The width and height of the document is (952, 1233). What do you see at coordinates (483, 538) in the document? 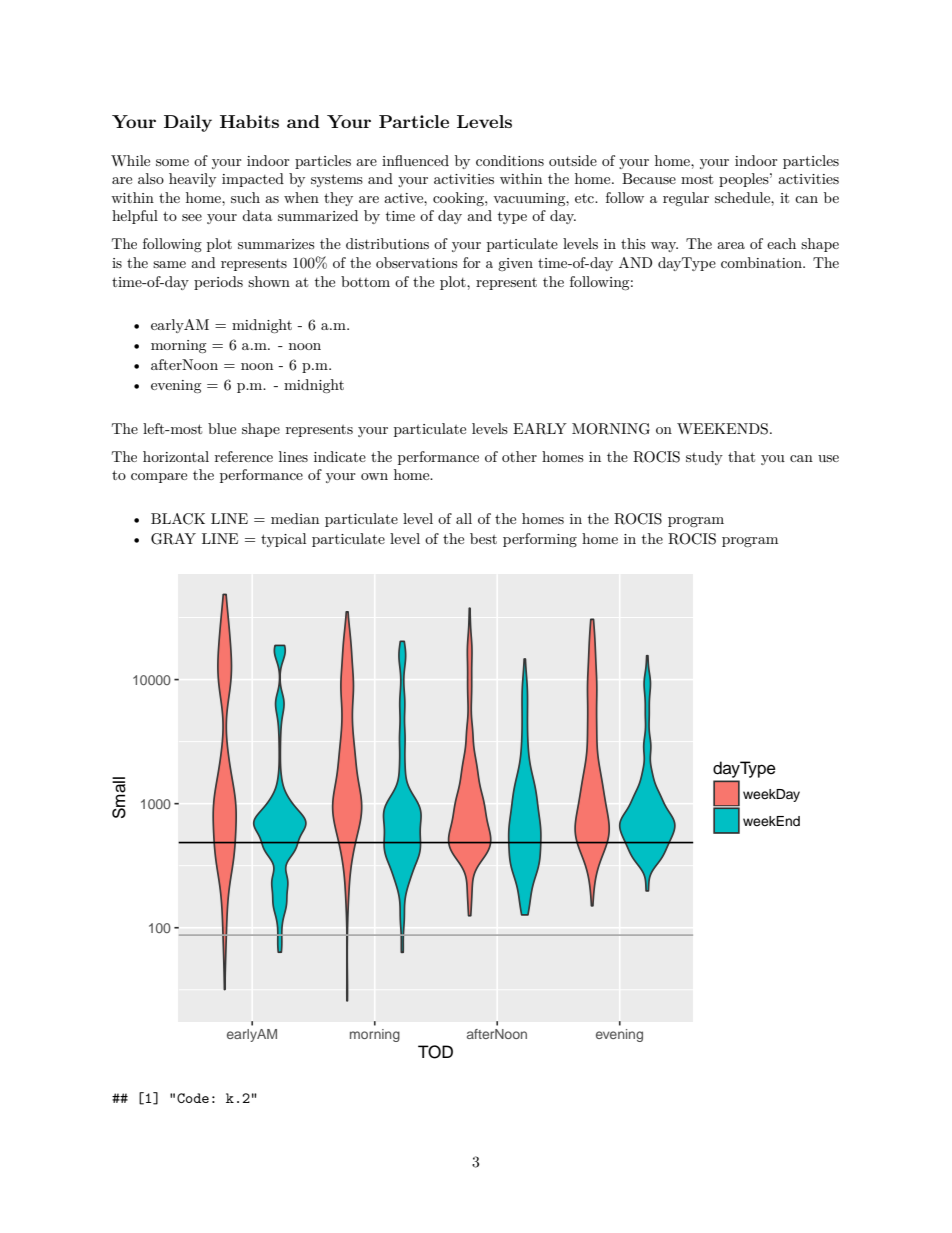
I see `best` at bounding box center [483, 538].
